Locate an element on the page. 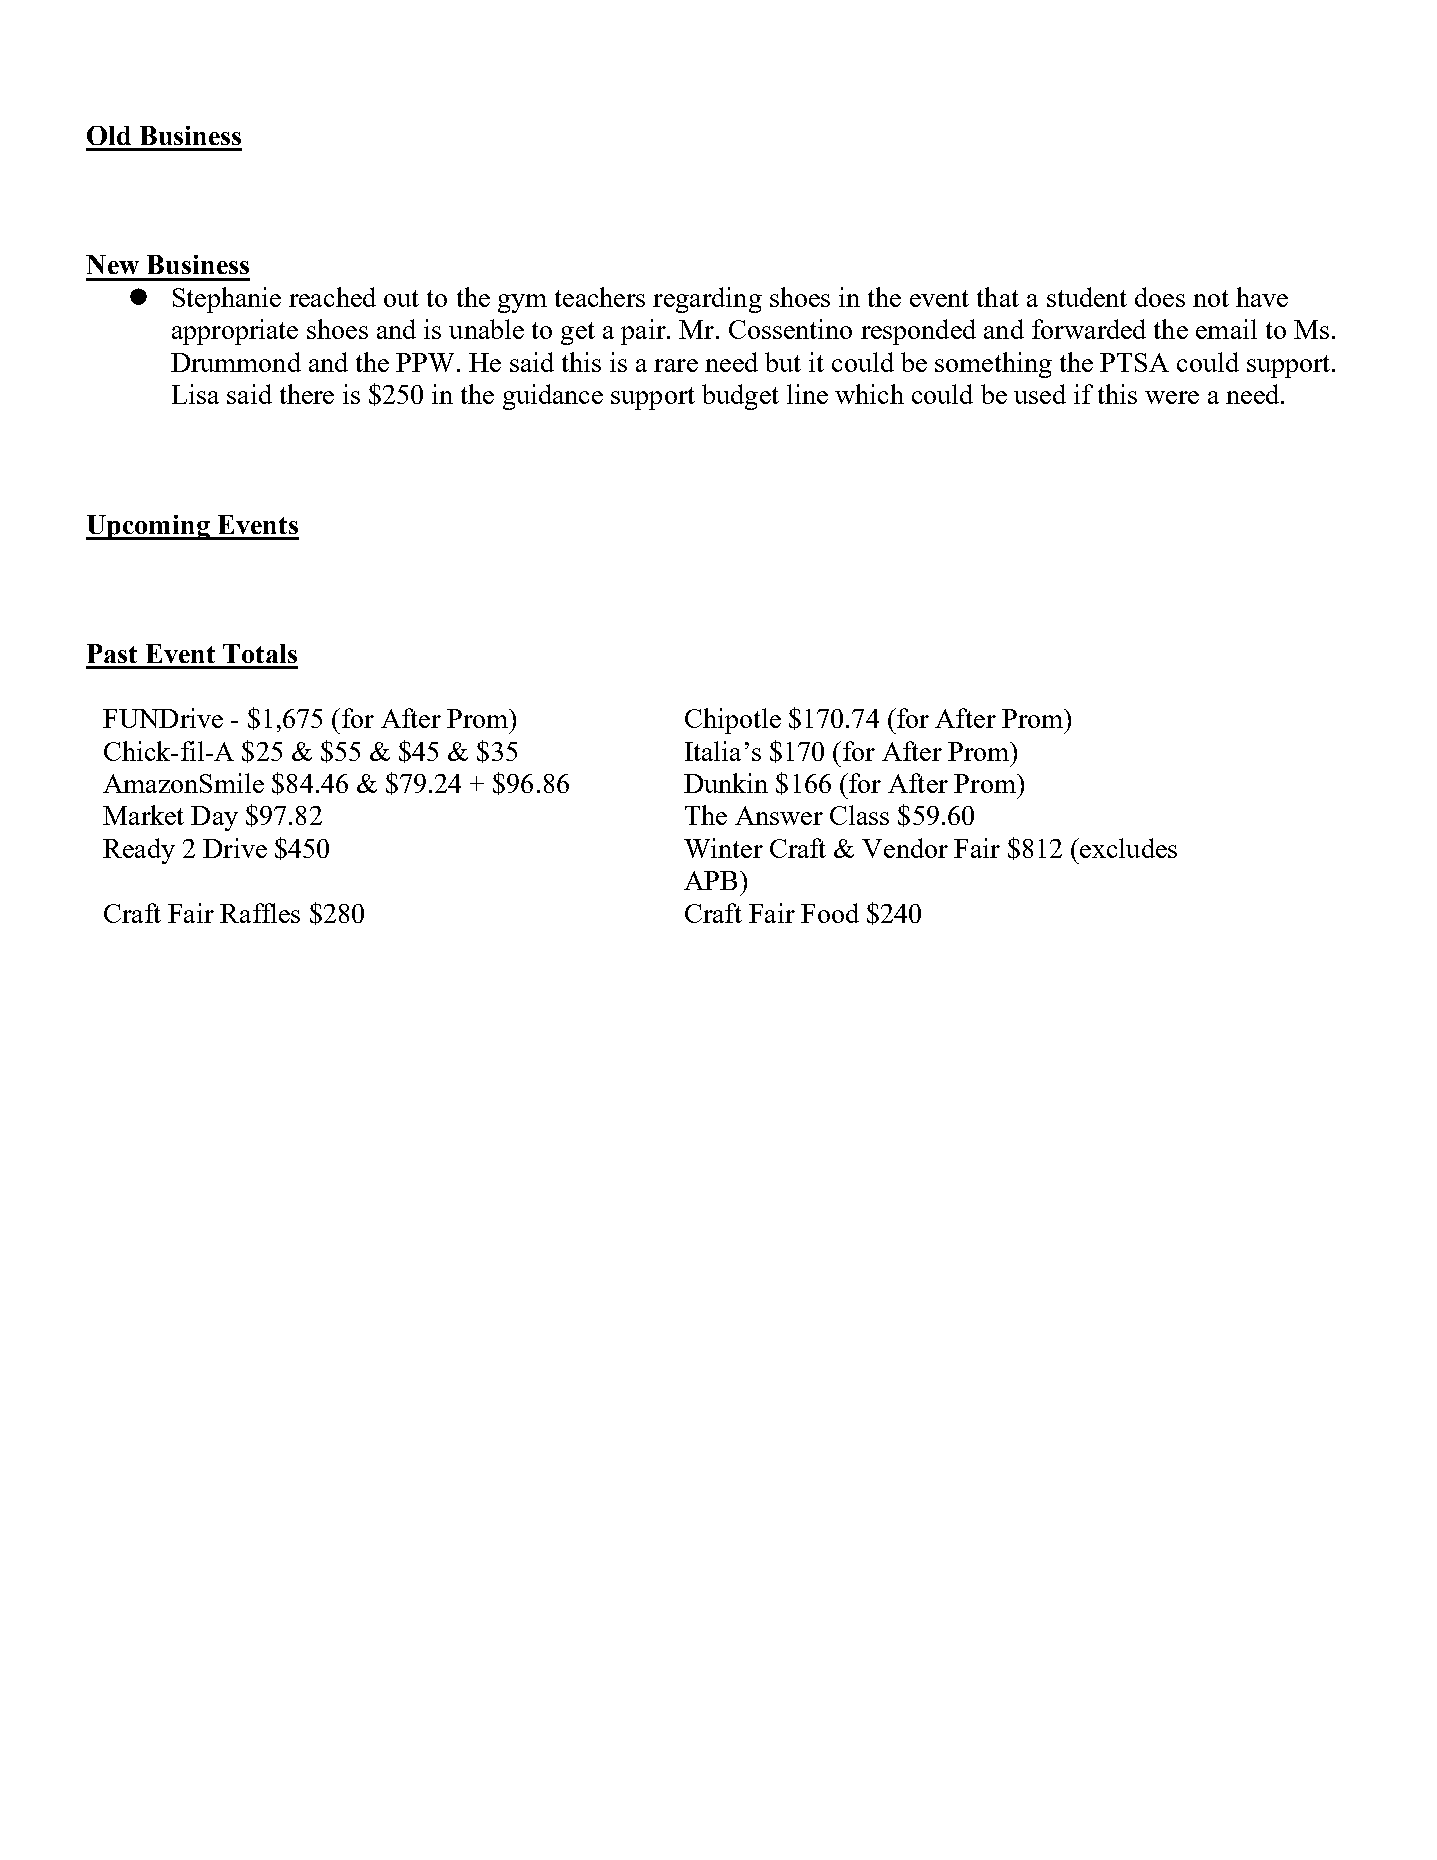 The image size is (1437, 1860). does is located at coordinates (1160, 297).
